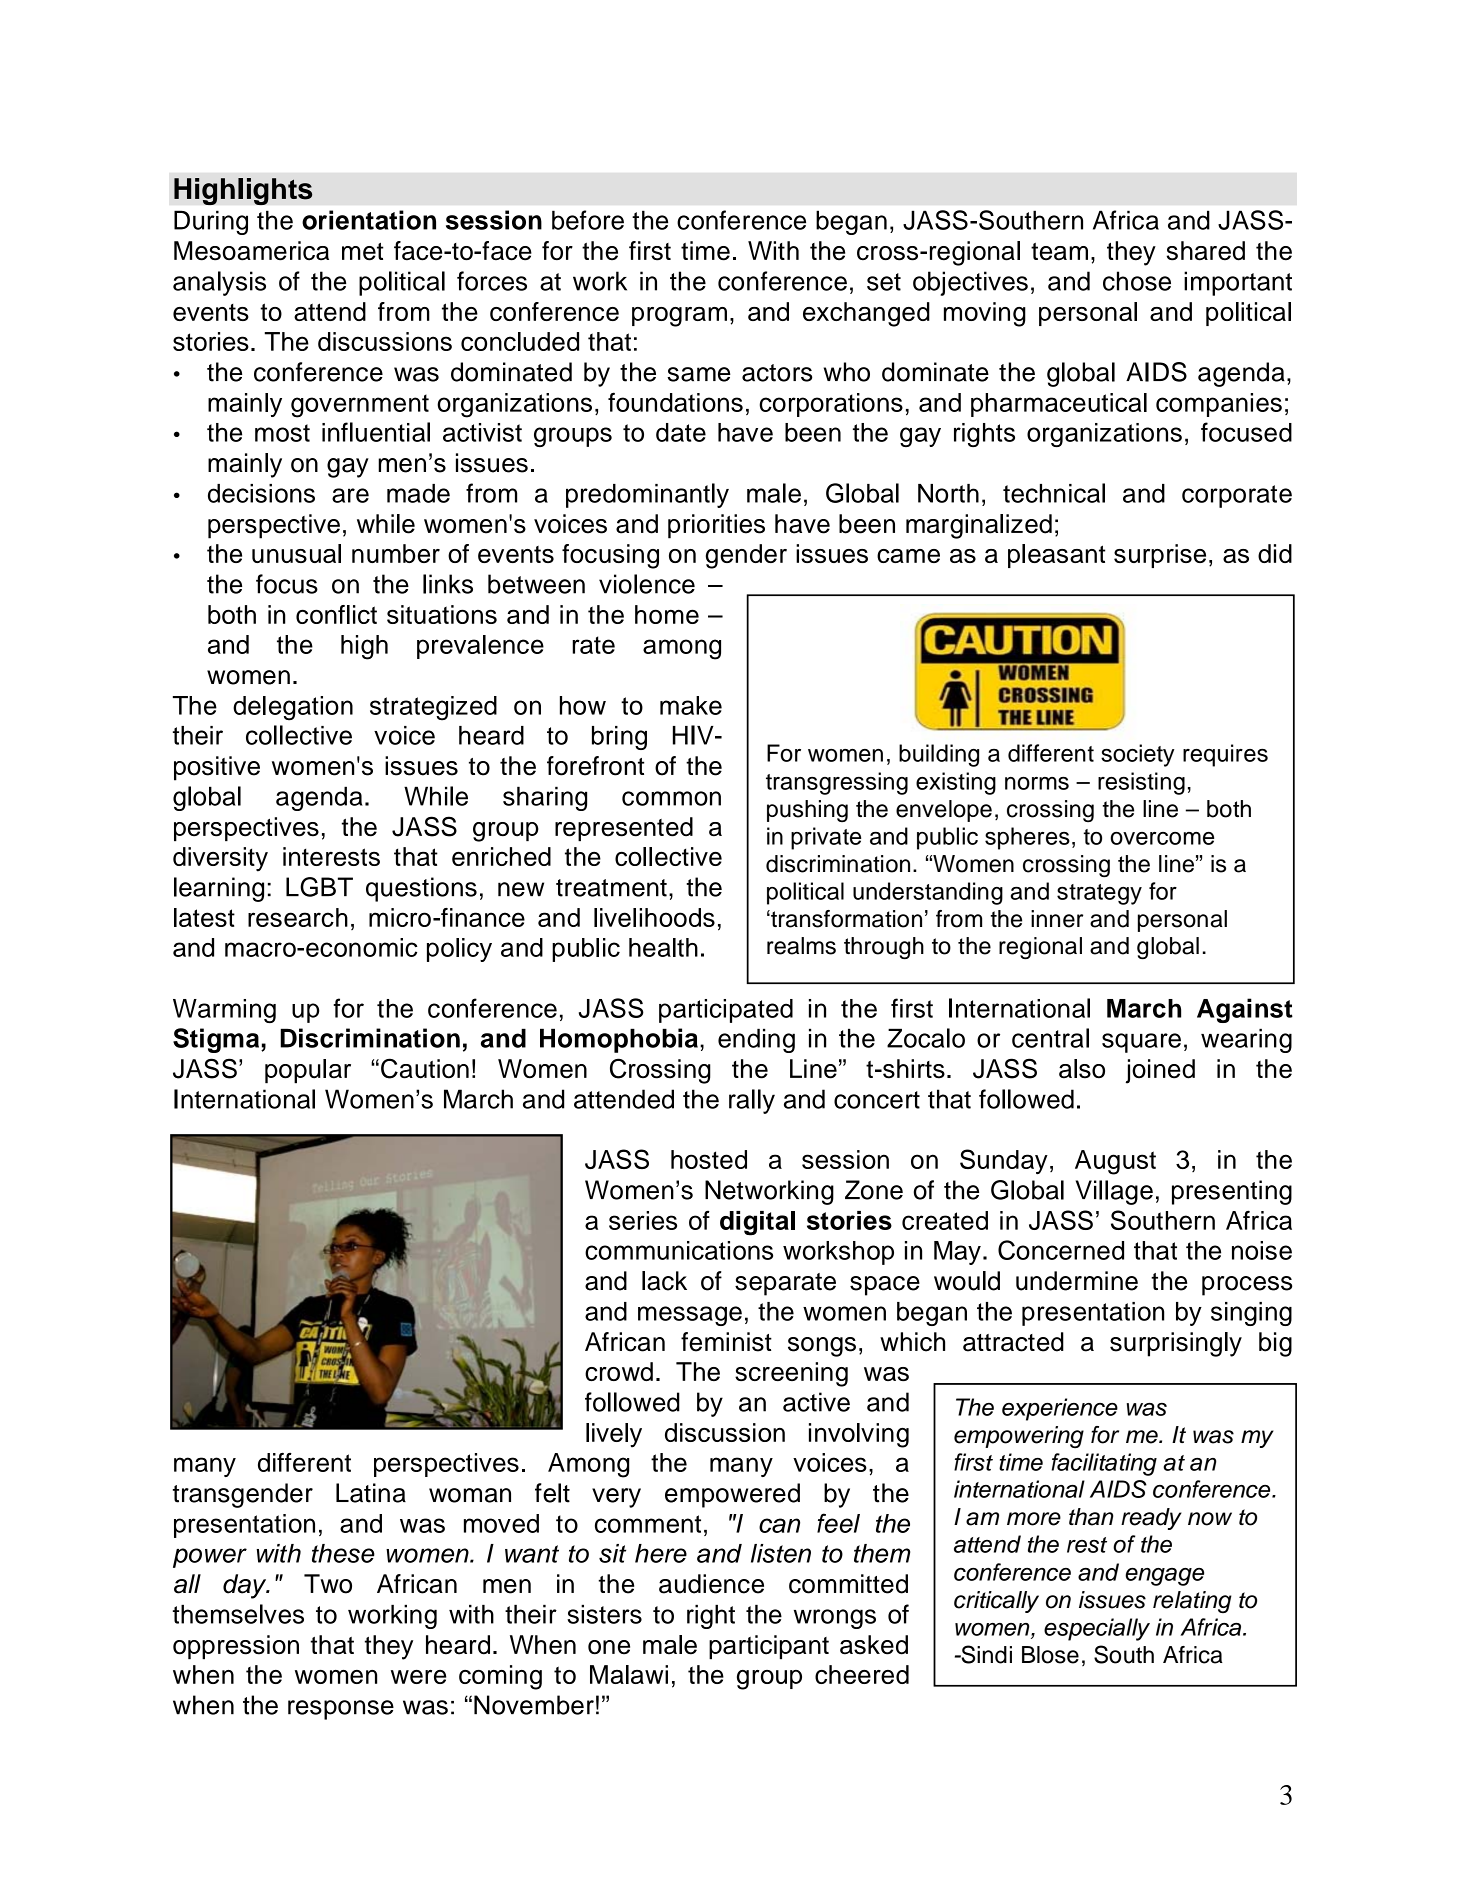 The image size is (1466, 1897). I want to click on chose, so click(1137, 281).
